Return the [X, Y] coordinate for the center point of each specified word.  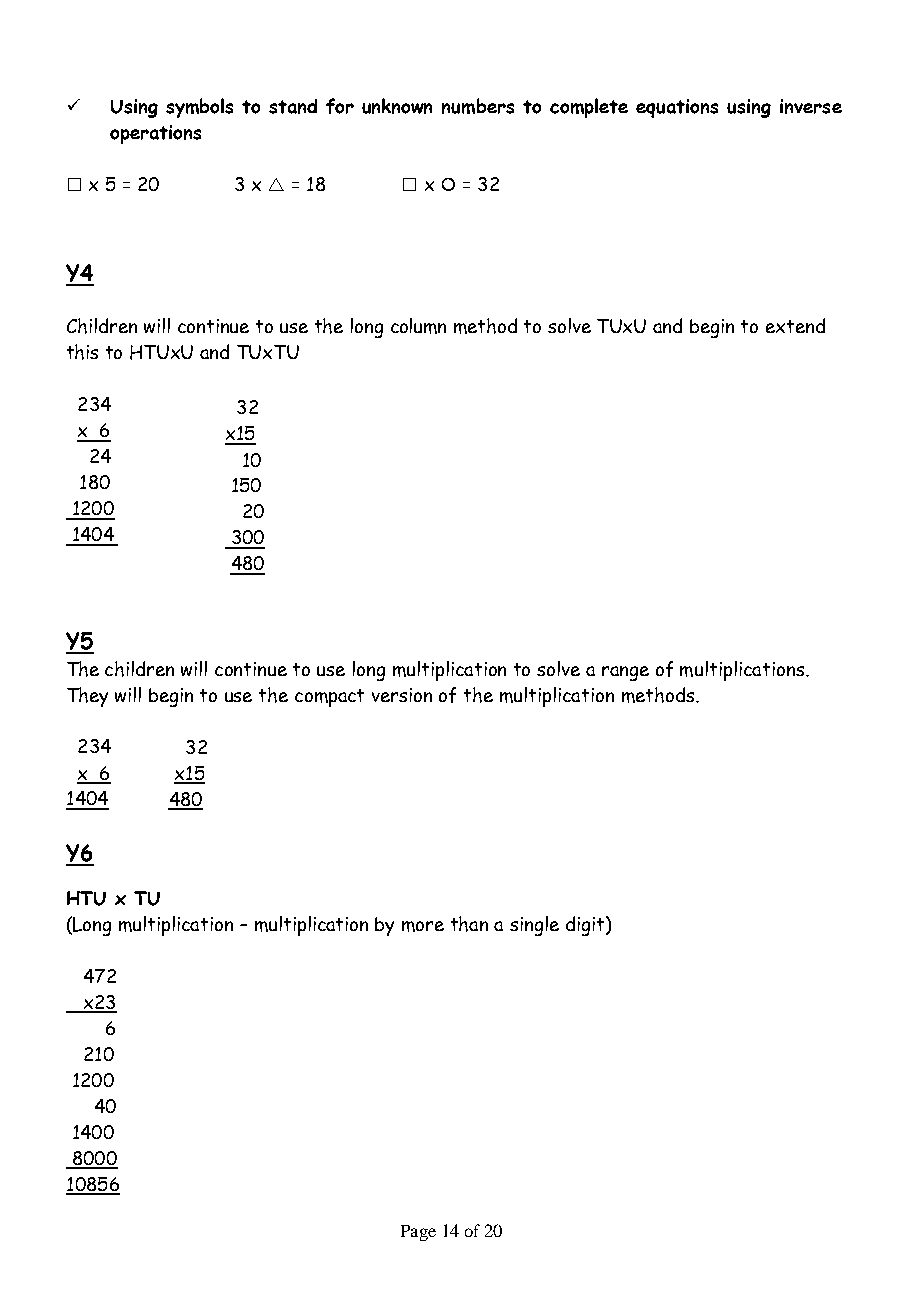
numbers [478, 106]
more [423, 926]
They [87, 697]
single [534, 926]
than [469, 924]
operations [155, 134]
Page [418, 1233]
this [82, 352]
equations [677, 108]
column [418, 326]
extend [795, 325]
